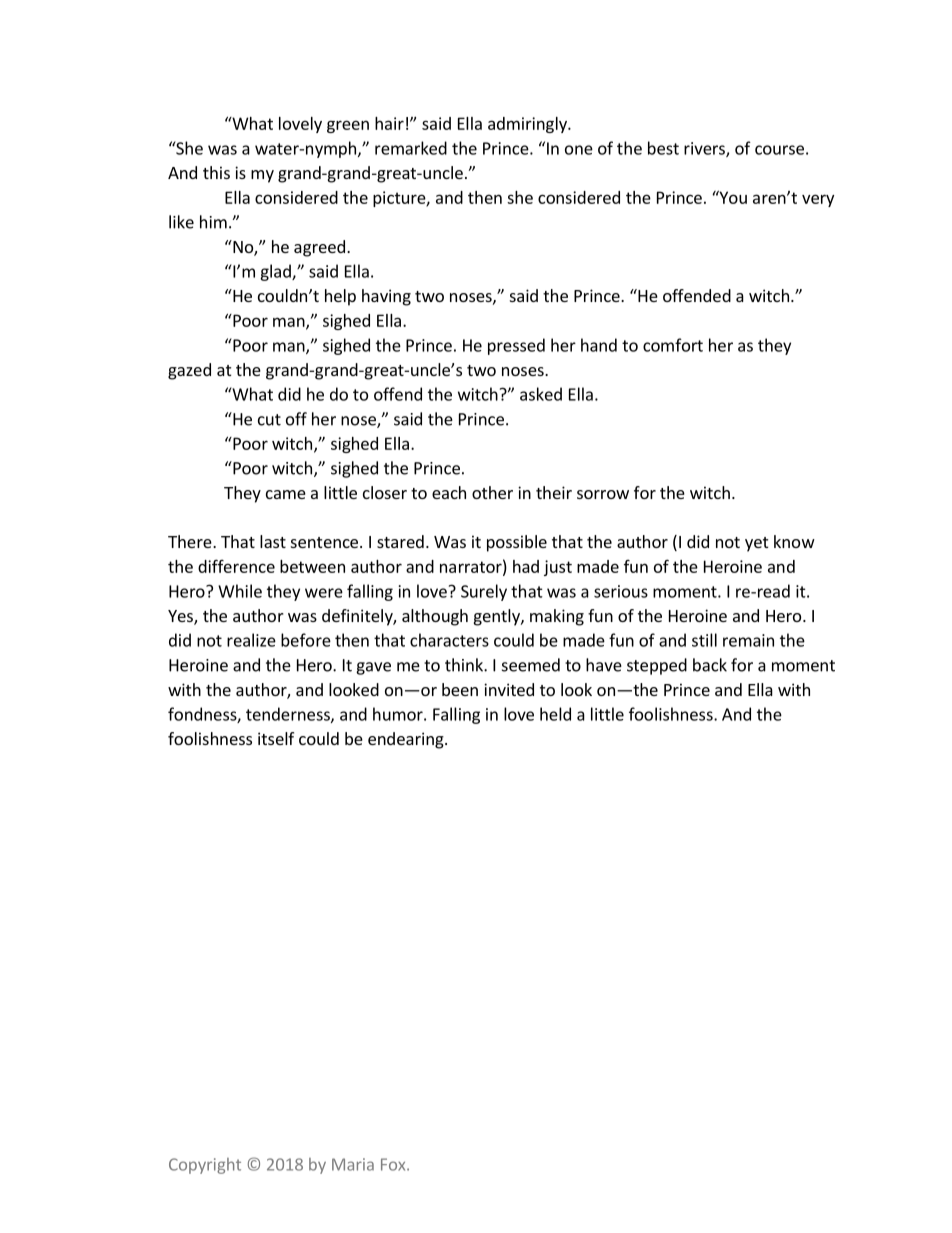 The height and width of the screenshot is (1233, 952). What do you see at coordinates (748, 640) in the screenshot?
I see `remain` at bounding box center [748, 640].
